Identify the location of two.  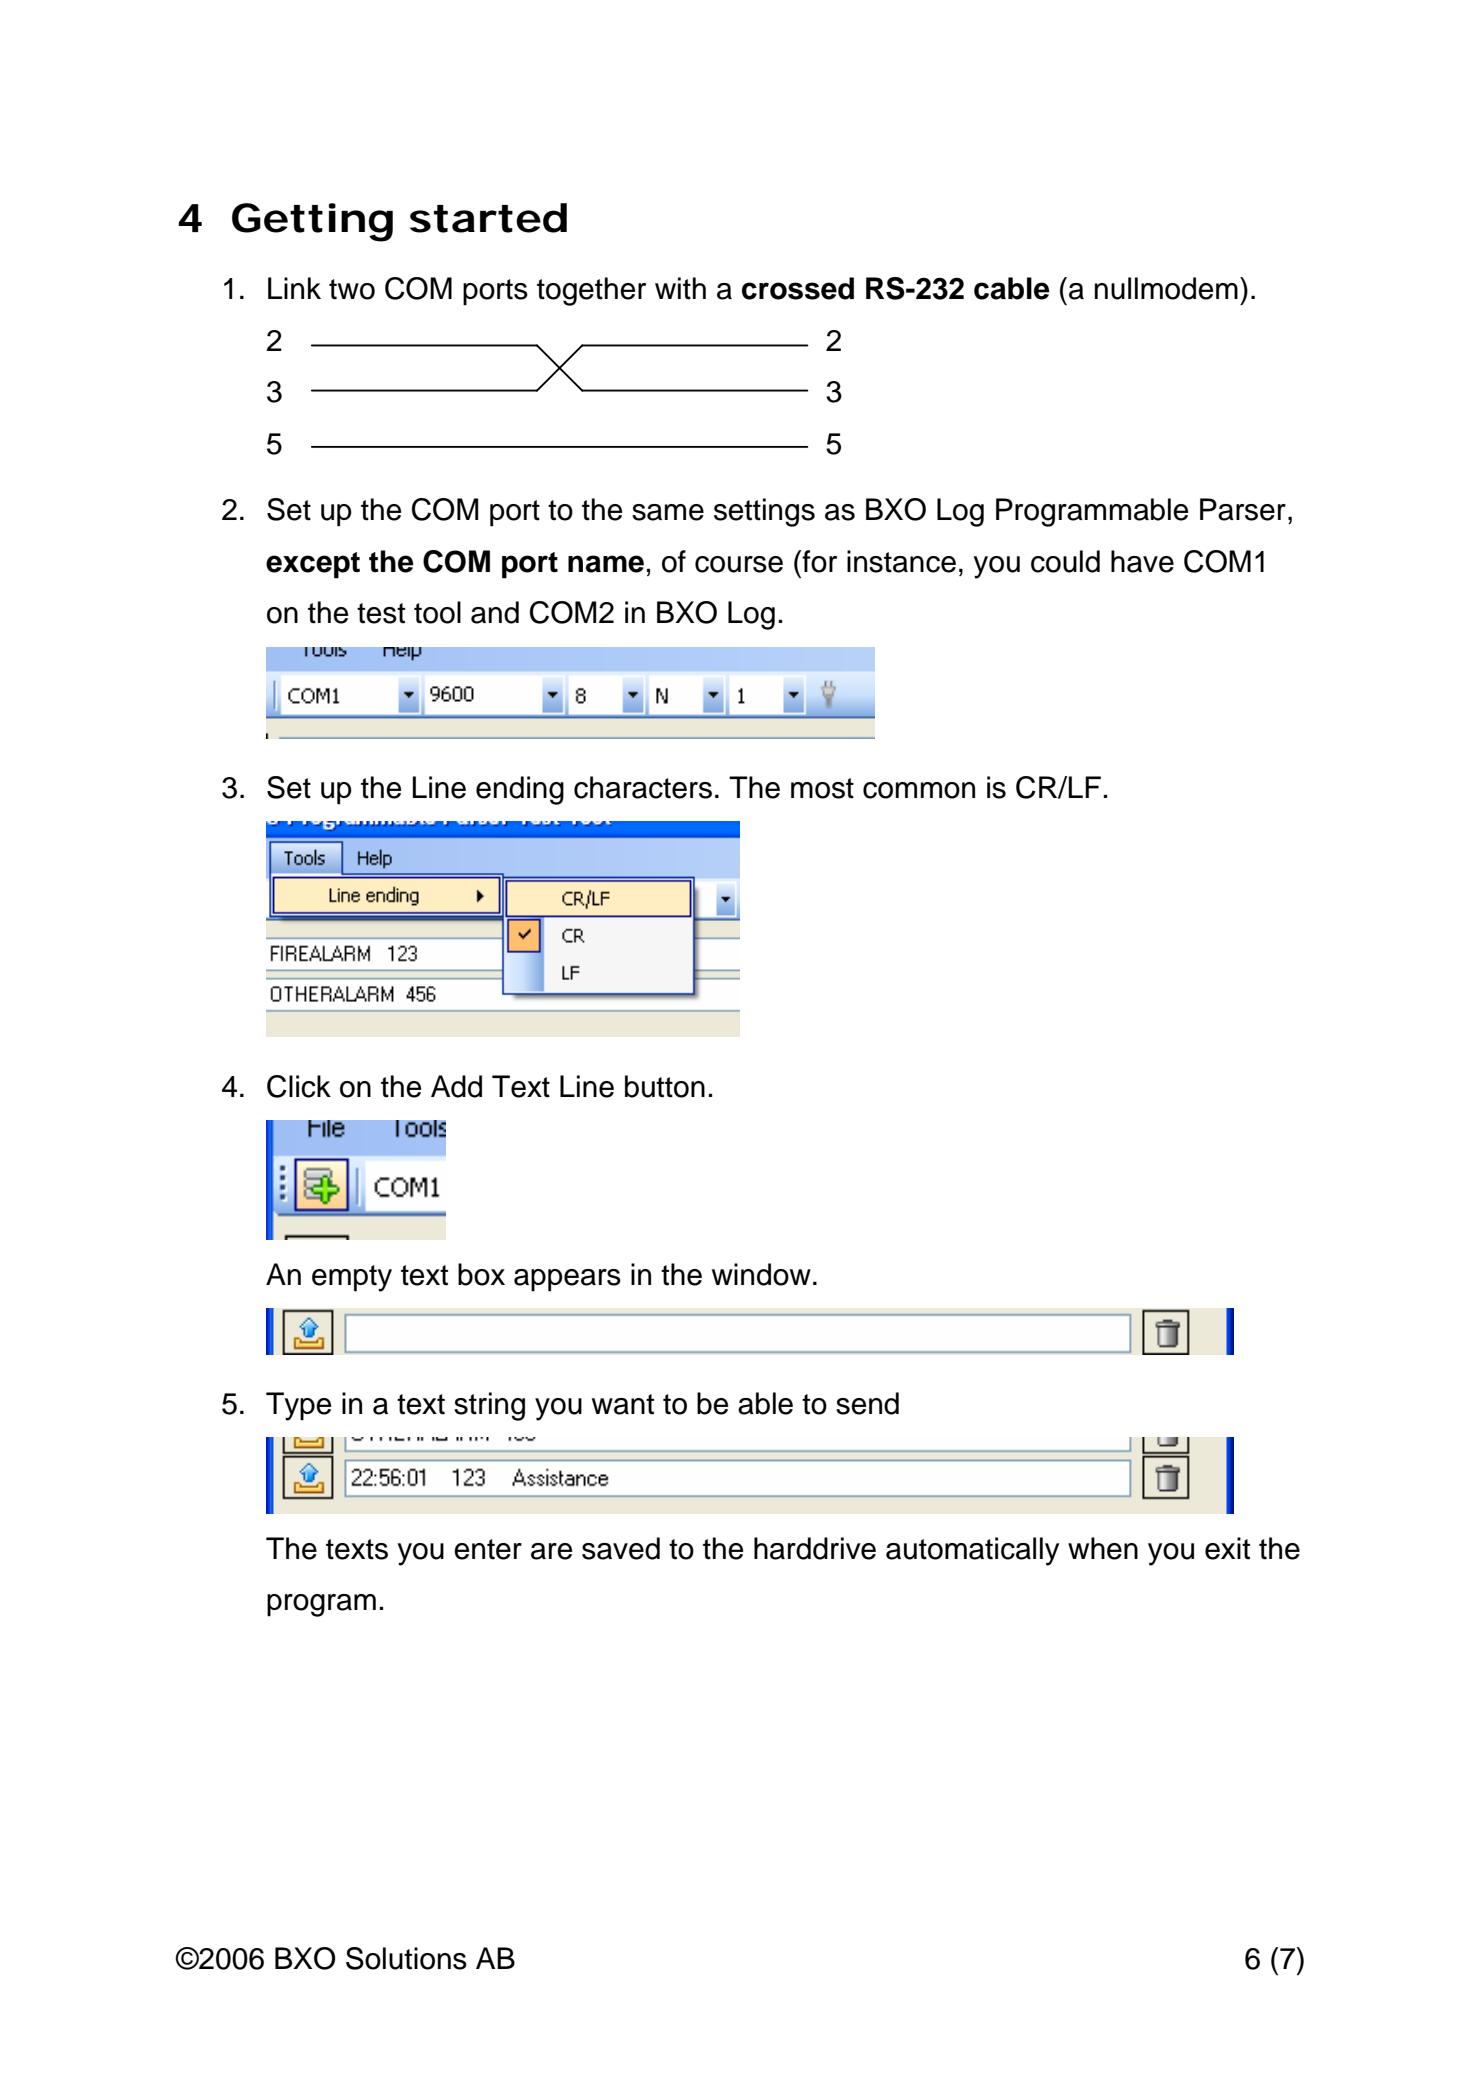
(352, 289).
